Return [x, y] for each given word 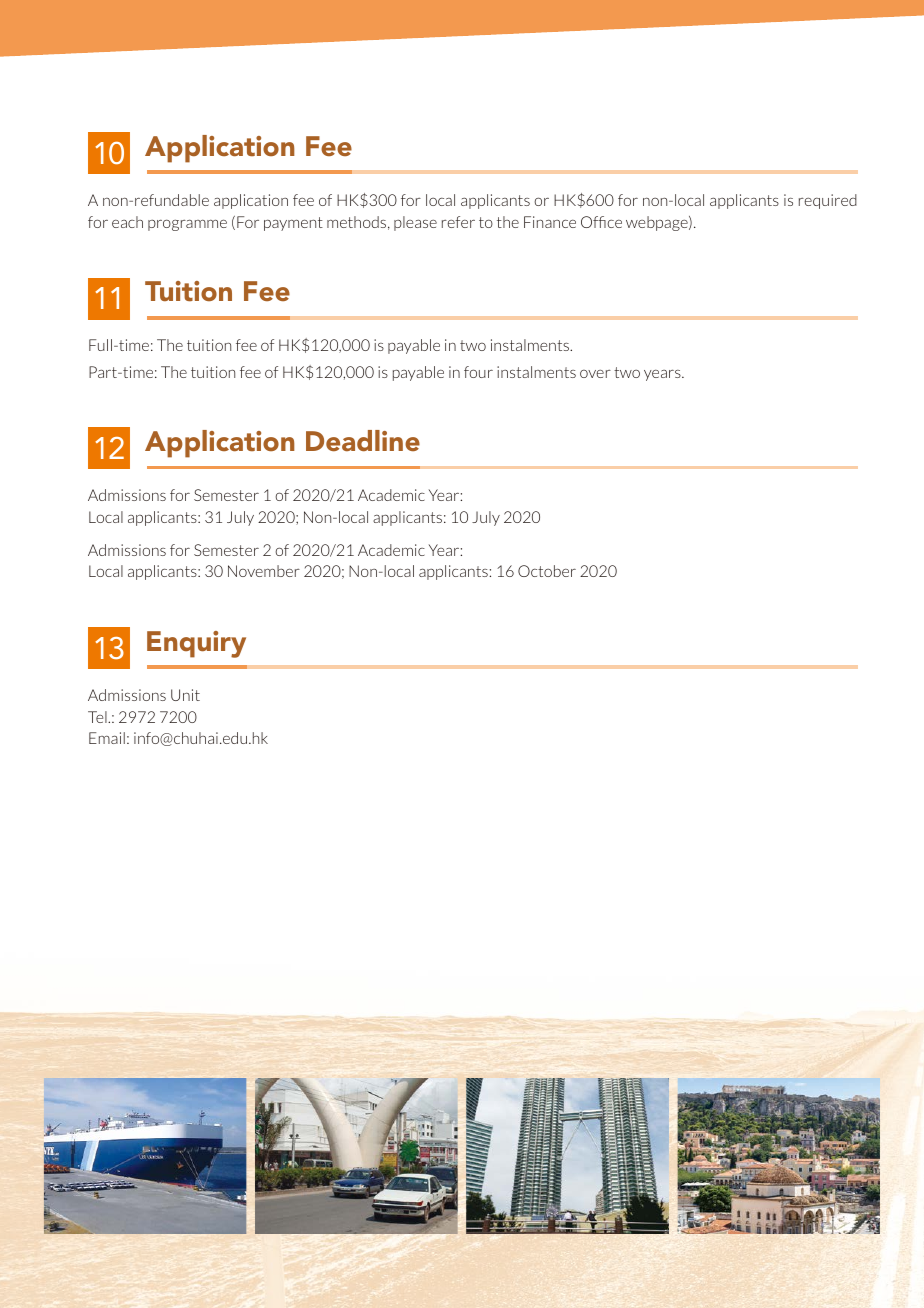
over [595, 374]
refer [458, 222]
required [828, 201]
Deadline [363, 441]
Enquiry [196, 644]
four [478, 372]
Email [107, 738]
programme [187, 225]
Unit [185, 695]
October [547, 571]
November [264, 571]
